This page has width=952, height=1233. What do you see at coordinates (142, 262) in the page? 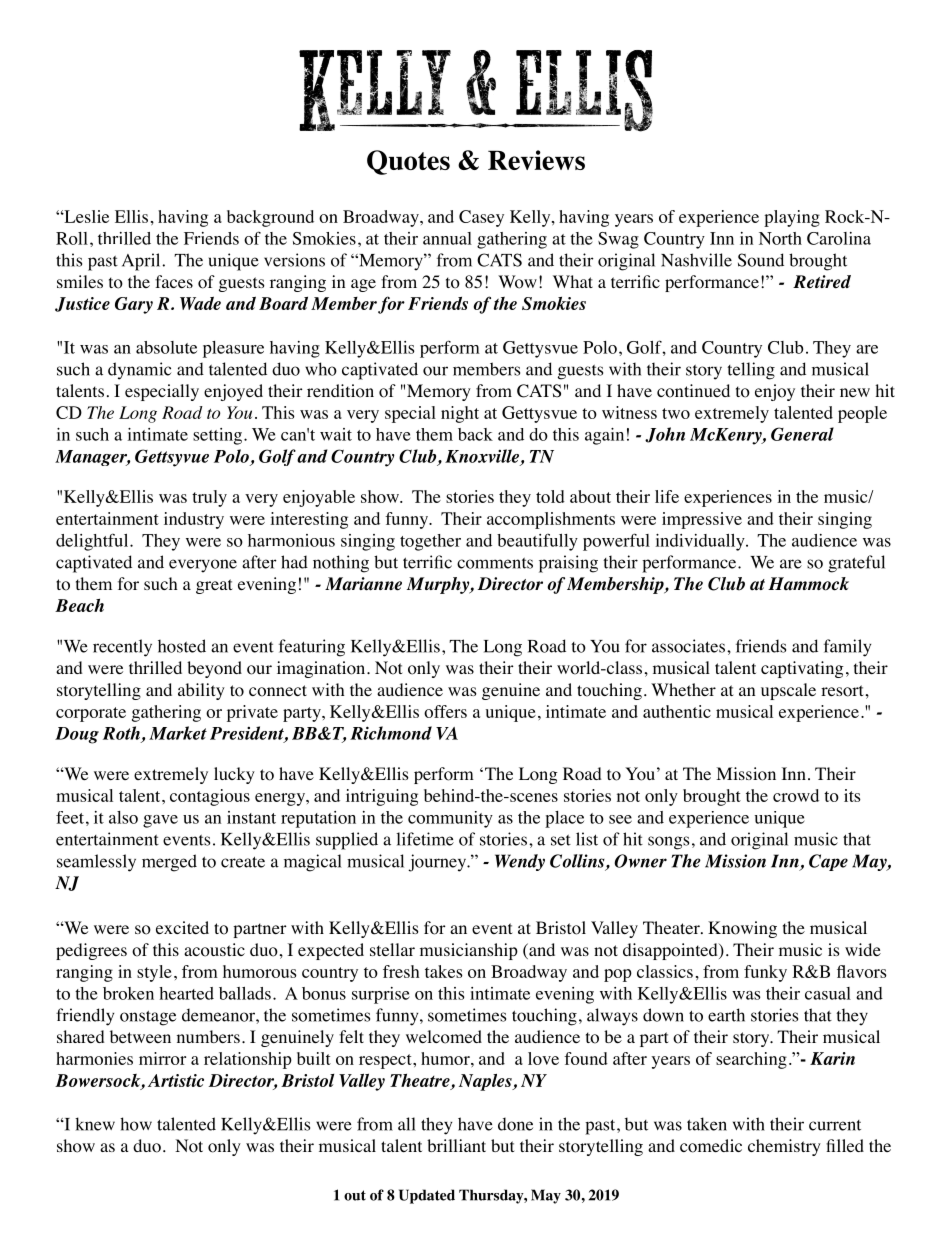
I see `April` at bounding box center [142, 262].
